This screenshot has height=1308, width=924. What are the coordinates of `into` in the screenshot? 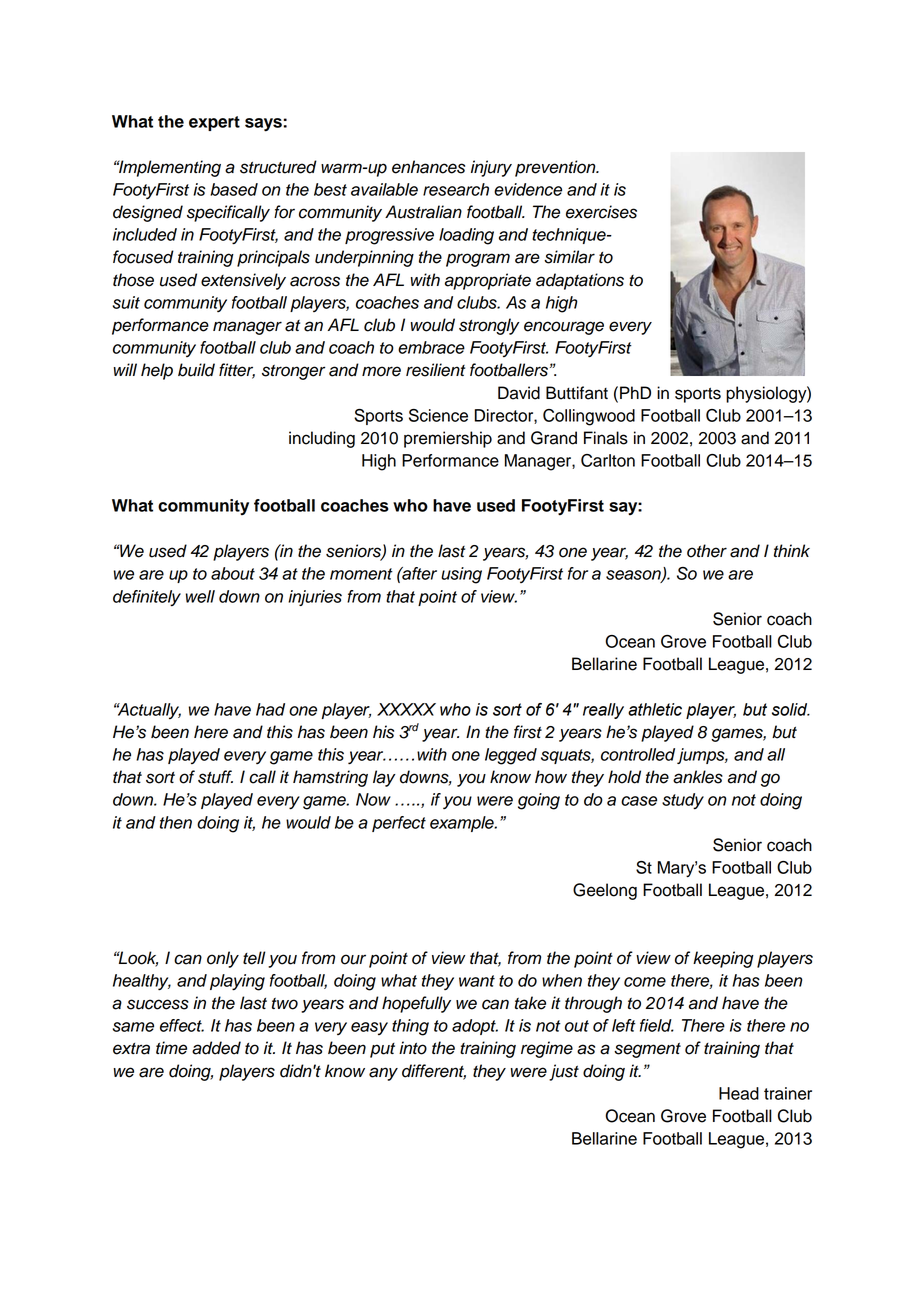 It's located at (413, 1048).
